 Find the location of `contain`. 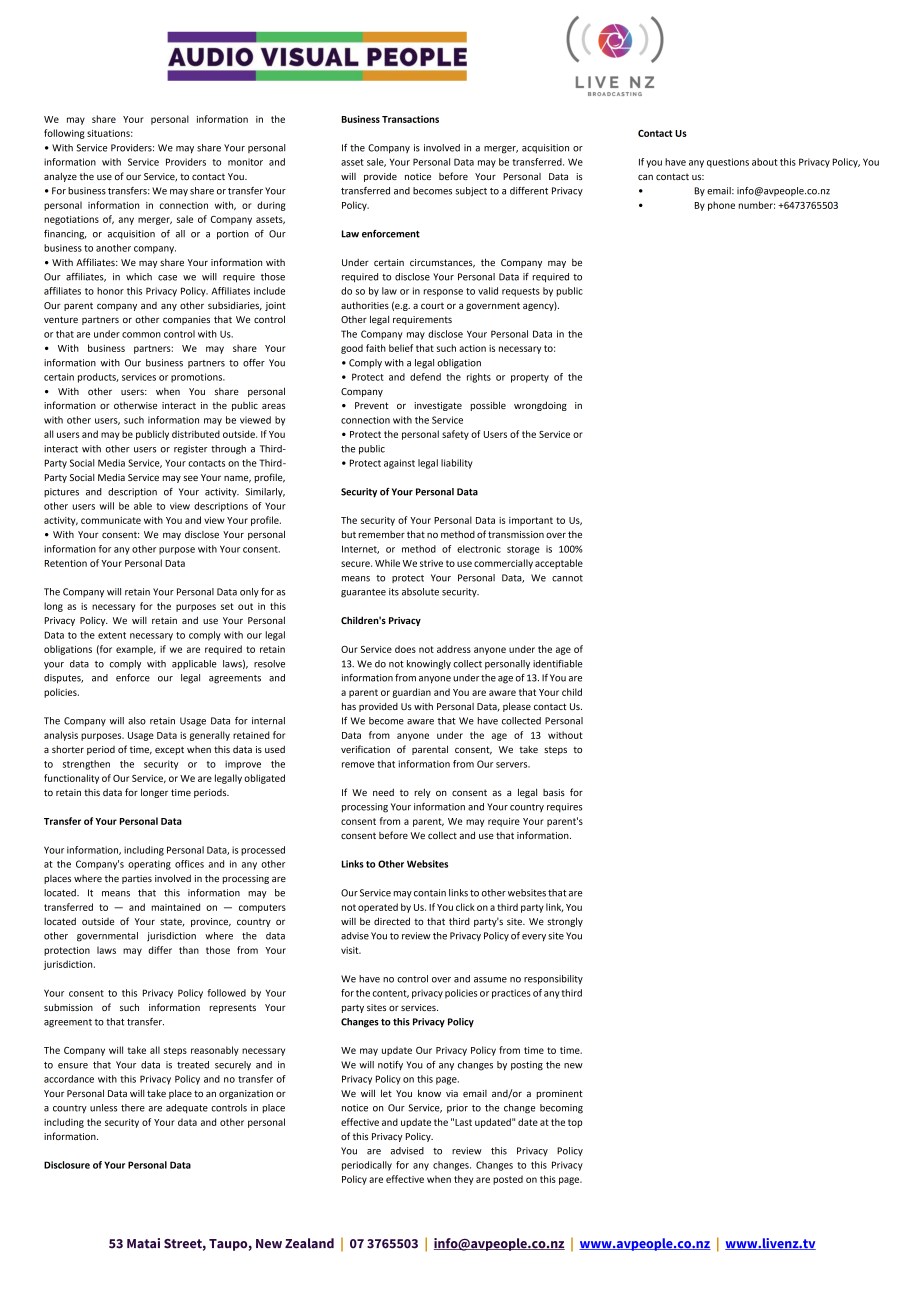

contain is located at coordinates (430, 893).
